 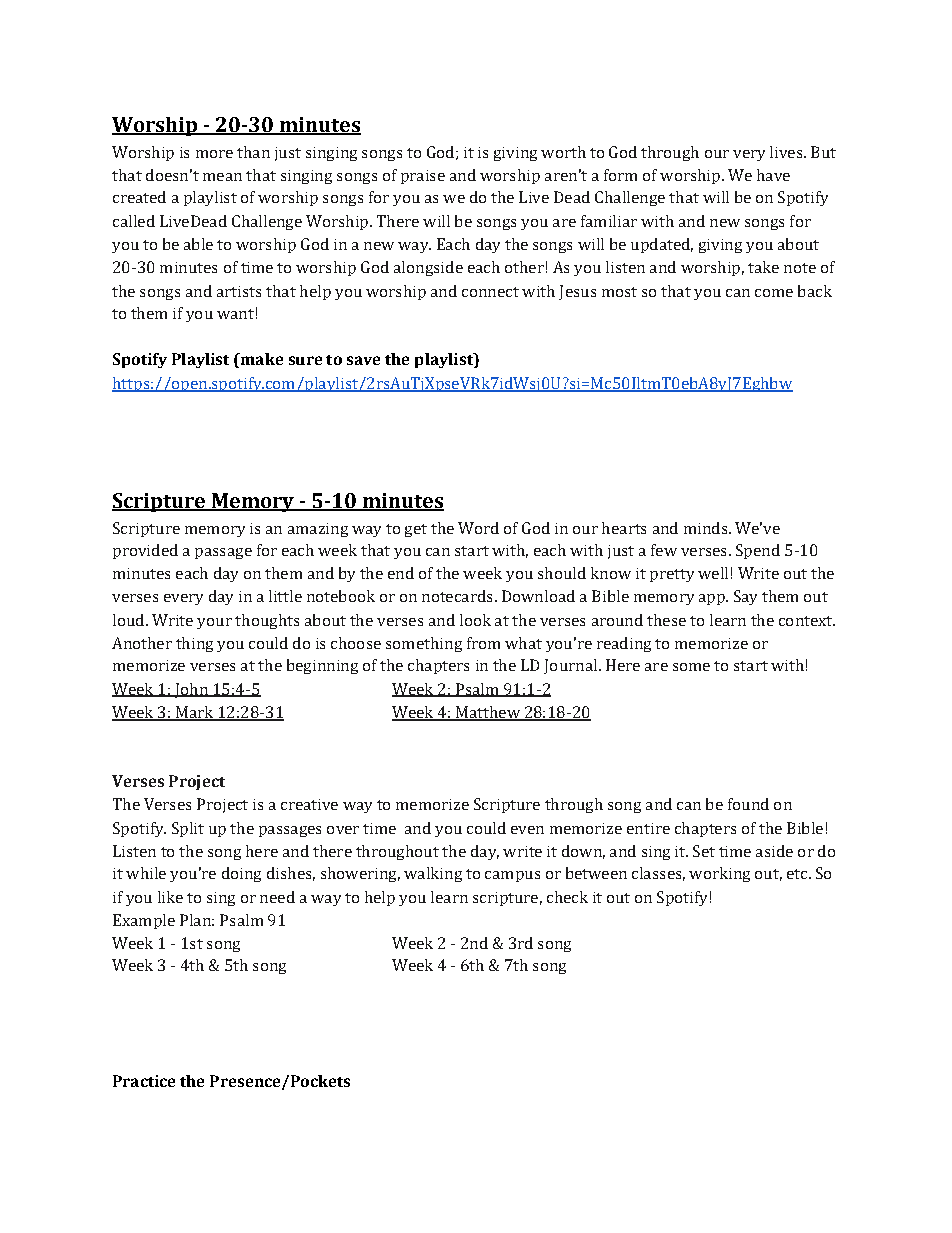 What do you see at coordinates (318, 530) in the screenshot?
I see `amazing` at bounding box center [318, 530].
